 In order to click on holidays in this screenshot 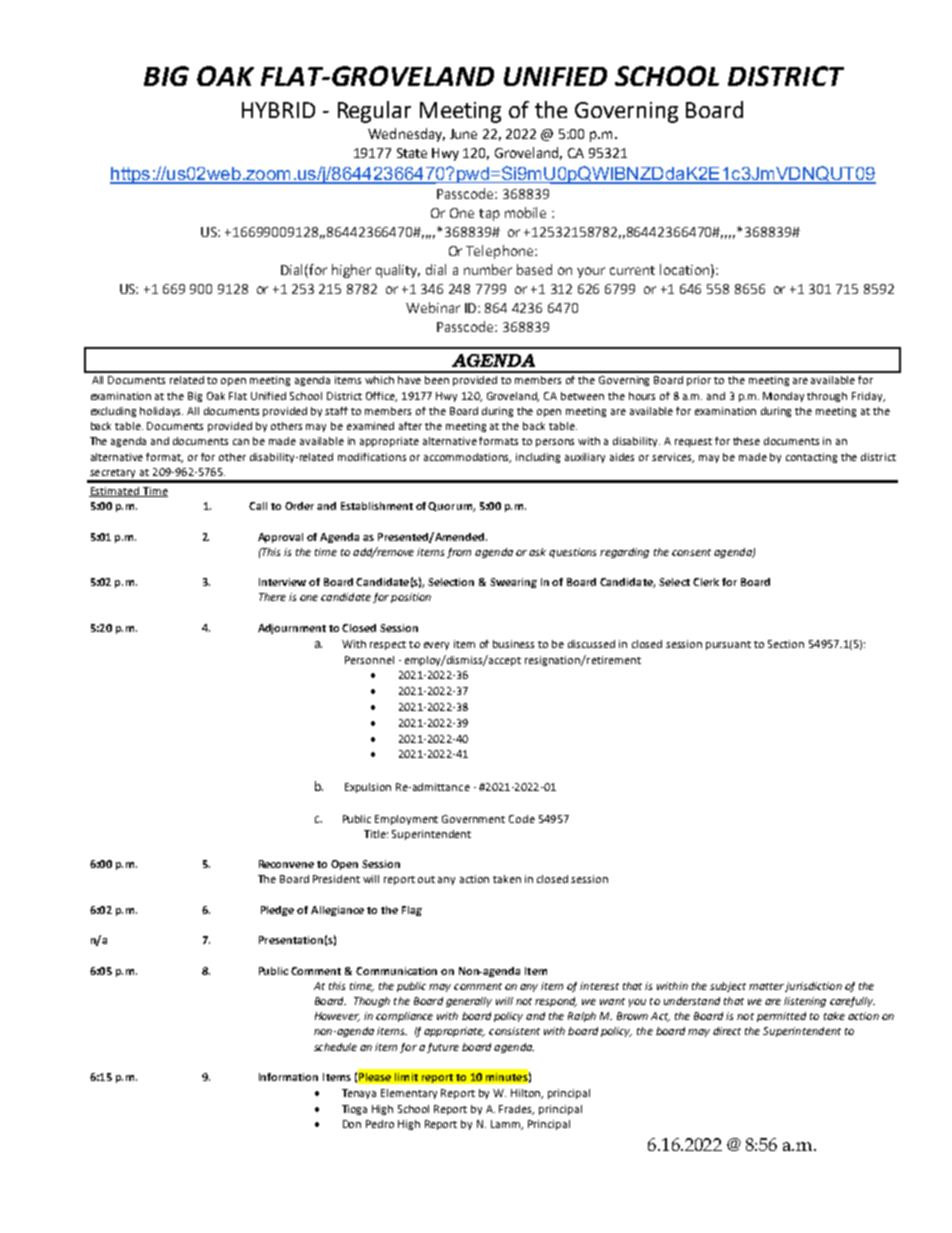, I will do `click(161, 412)`.
